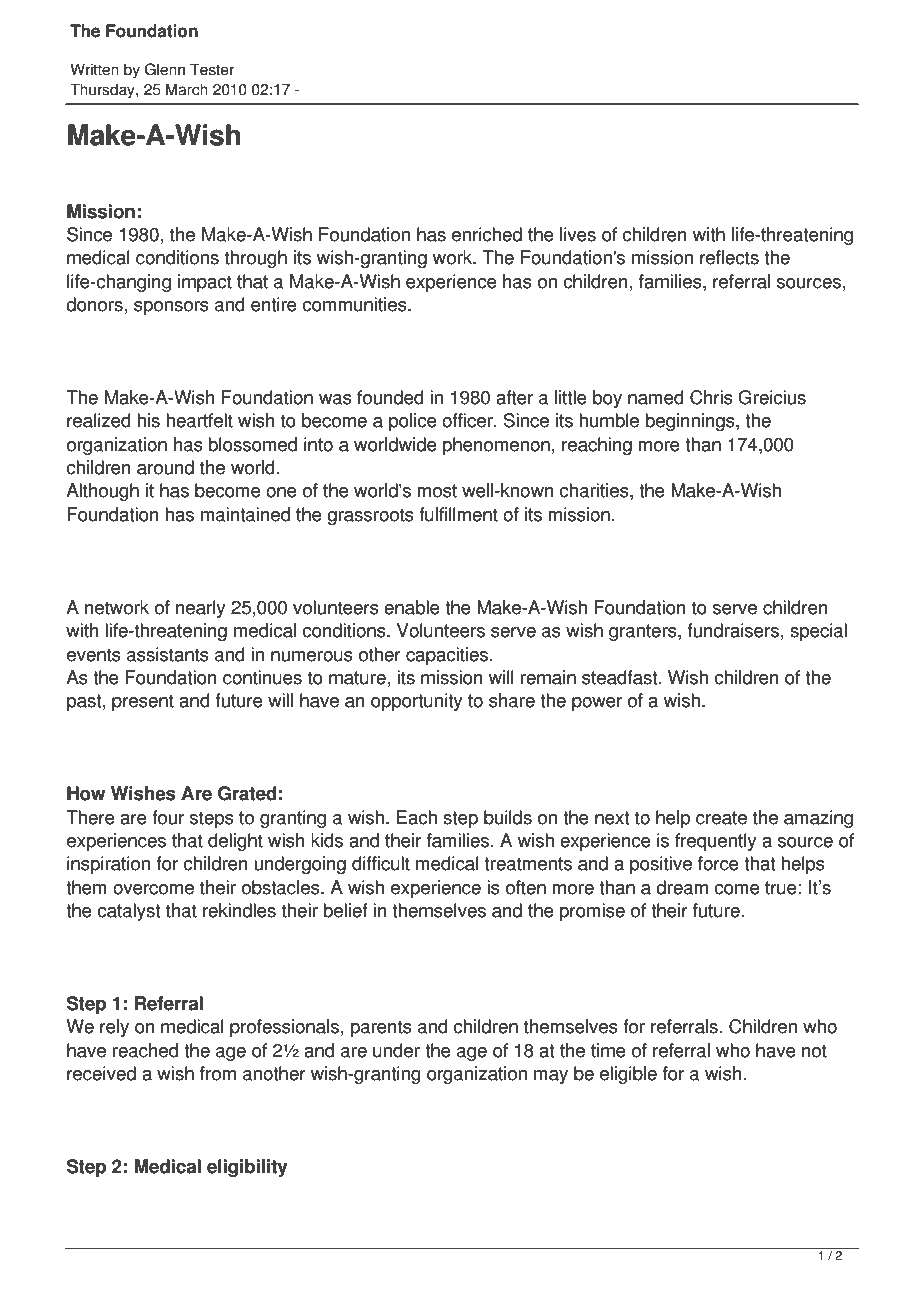 The width and height of the page is (924, 1308). Describe the element at coordinates (729, 257) in the page. I see `reflects` at that location.
